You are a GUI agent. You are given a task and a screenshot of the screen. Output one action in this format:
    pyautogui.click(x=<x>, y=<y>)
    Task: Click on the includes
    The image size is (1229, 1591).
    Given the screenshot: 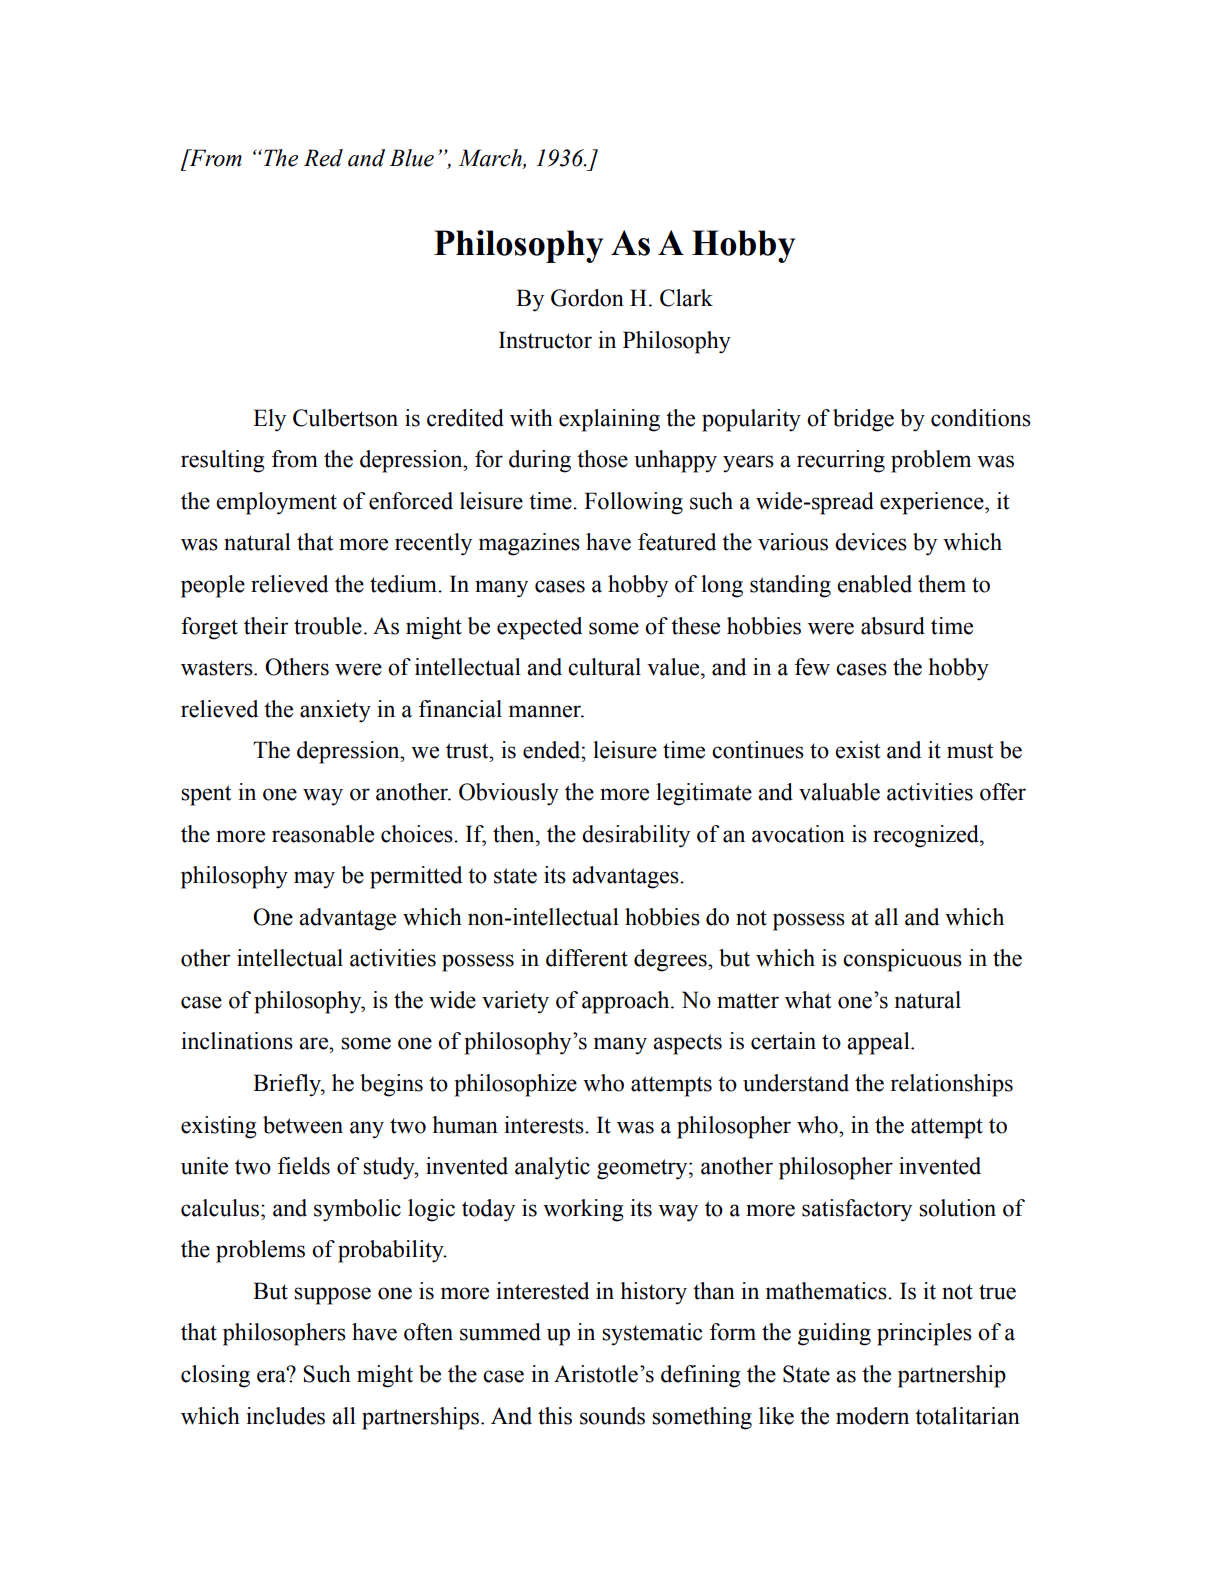 What is the action you would take?
    pyautogui.click(x=285, y=1416)
